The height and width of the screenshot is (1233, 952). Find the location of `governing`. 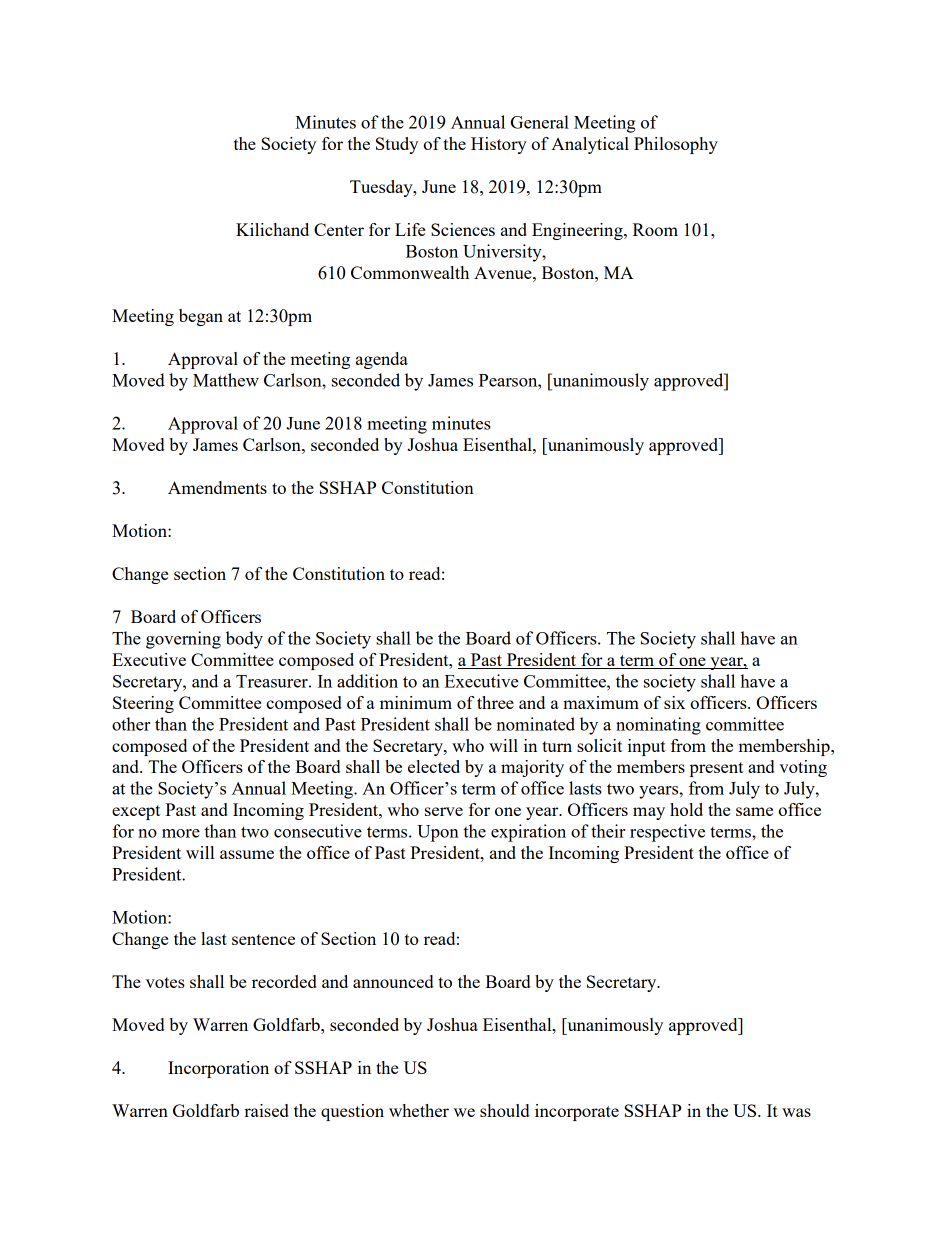

governing is located at coordinates (183, 640).
